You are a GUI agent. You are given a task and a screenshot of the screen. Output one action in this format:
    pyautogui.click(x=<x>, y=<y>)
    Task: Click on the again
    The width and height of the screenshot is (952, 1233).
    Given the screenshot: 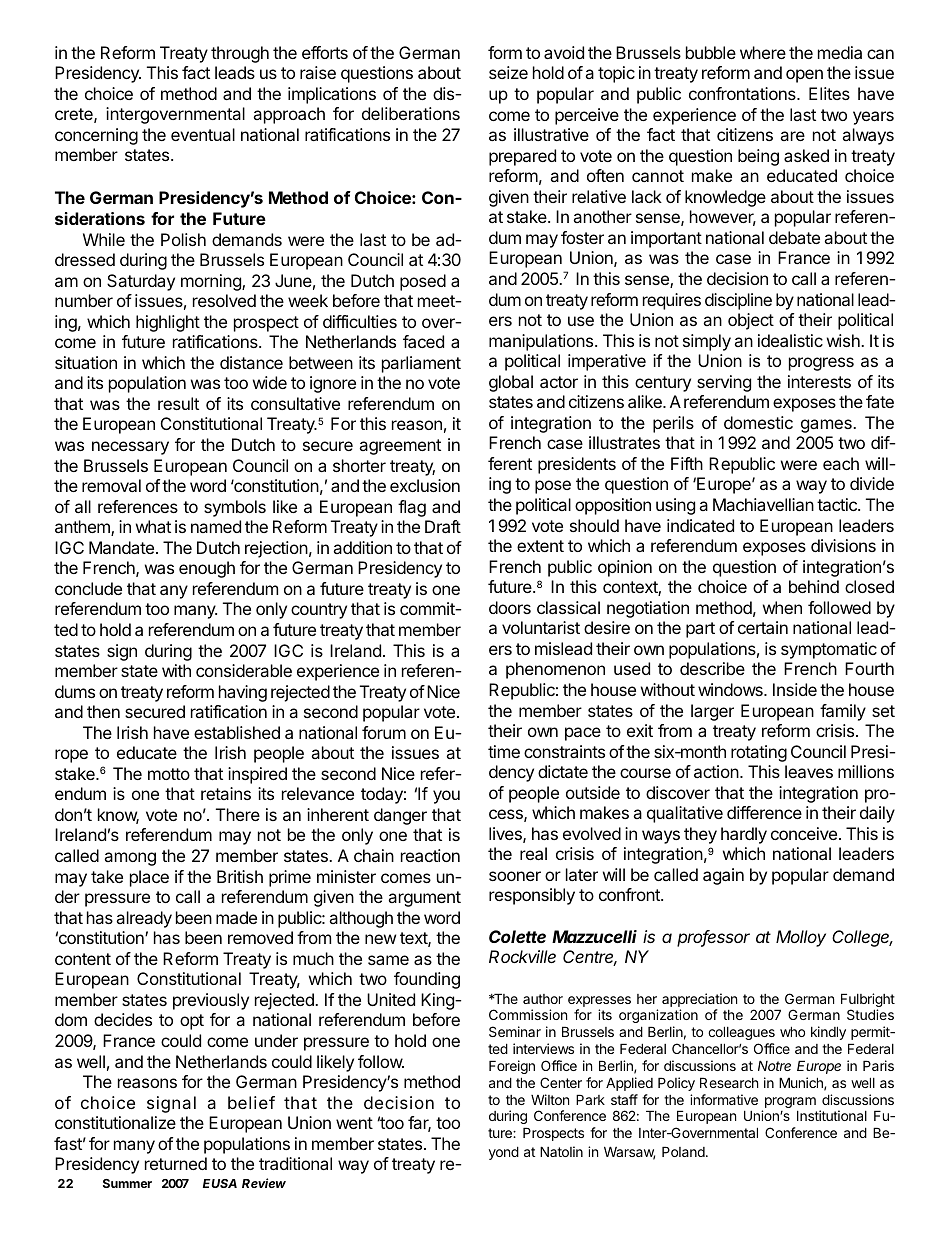 What is the action you would take?
    pyautogui.click(x=723, y=876)
